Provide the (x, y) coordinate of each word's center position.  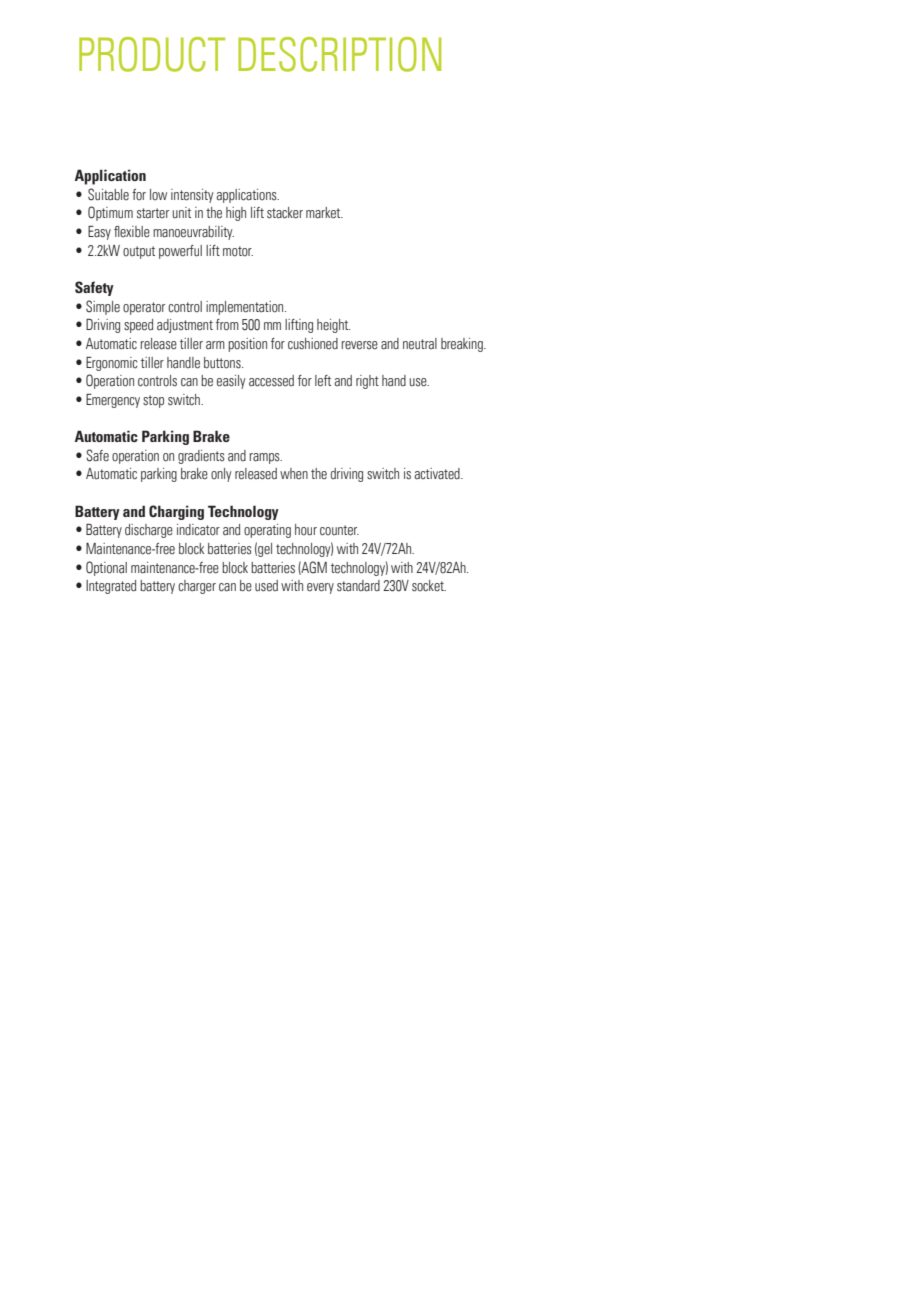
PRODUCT (152, 54)
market (324, 213)
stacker (285, 213)
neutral (420, 344)
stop (153, 401)
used (266, 586)
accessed (271, 381)
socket (429, 586)
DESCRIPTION (339, 54)
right (367, 382)
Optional (106, 568)
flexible (132, 232)
